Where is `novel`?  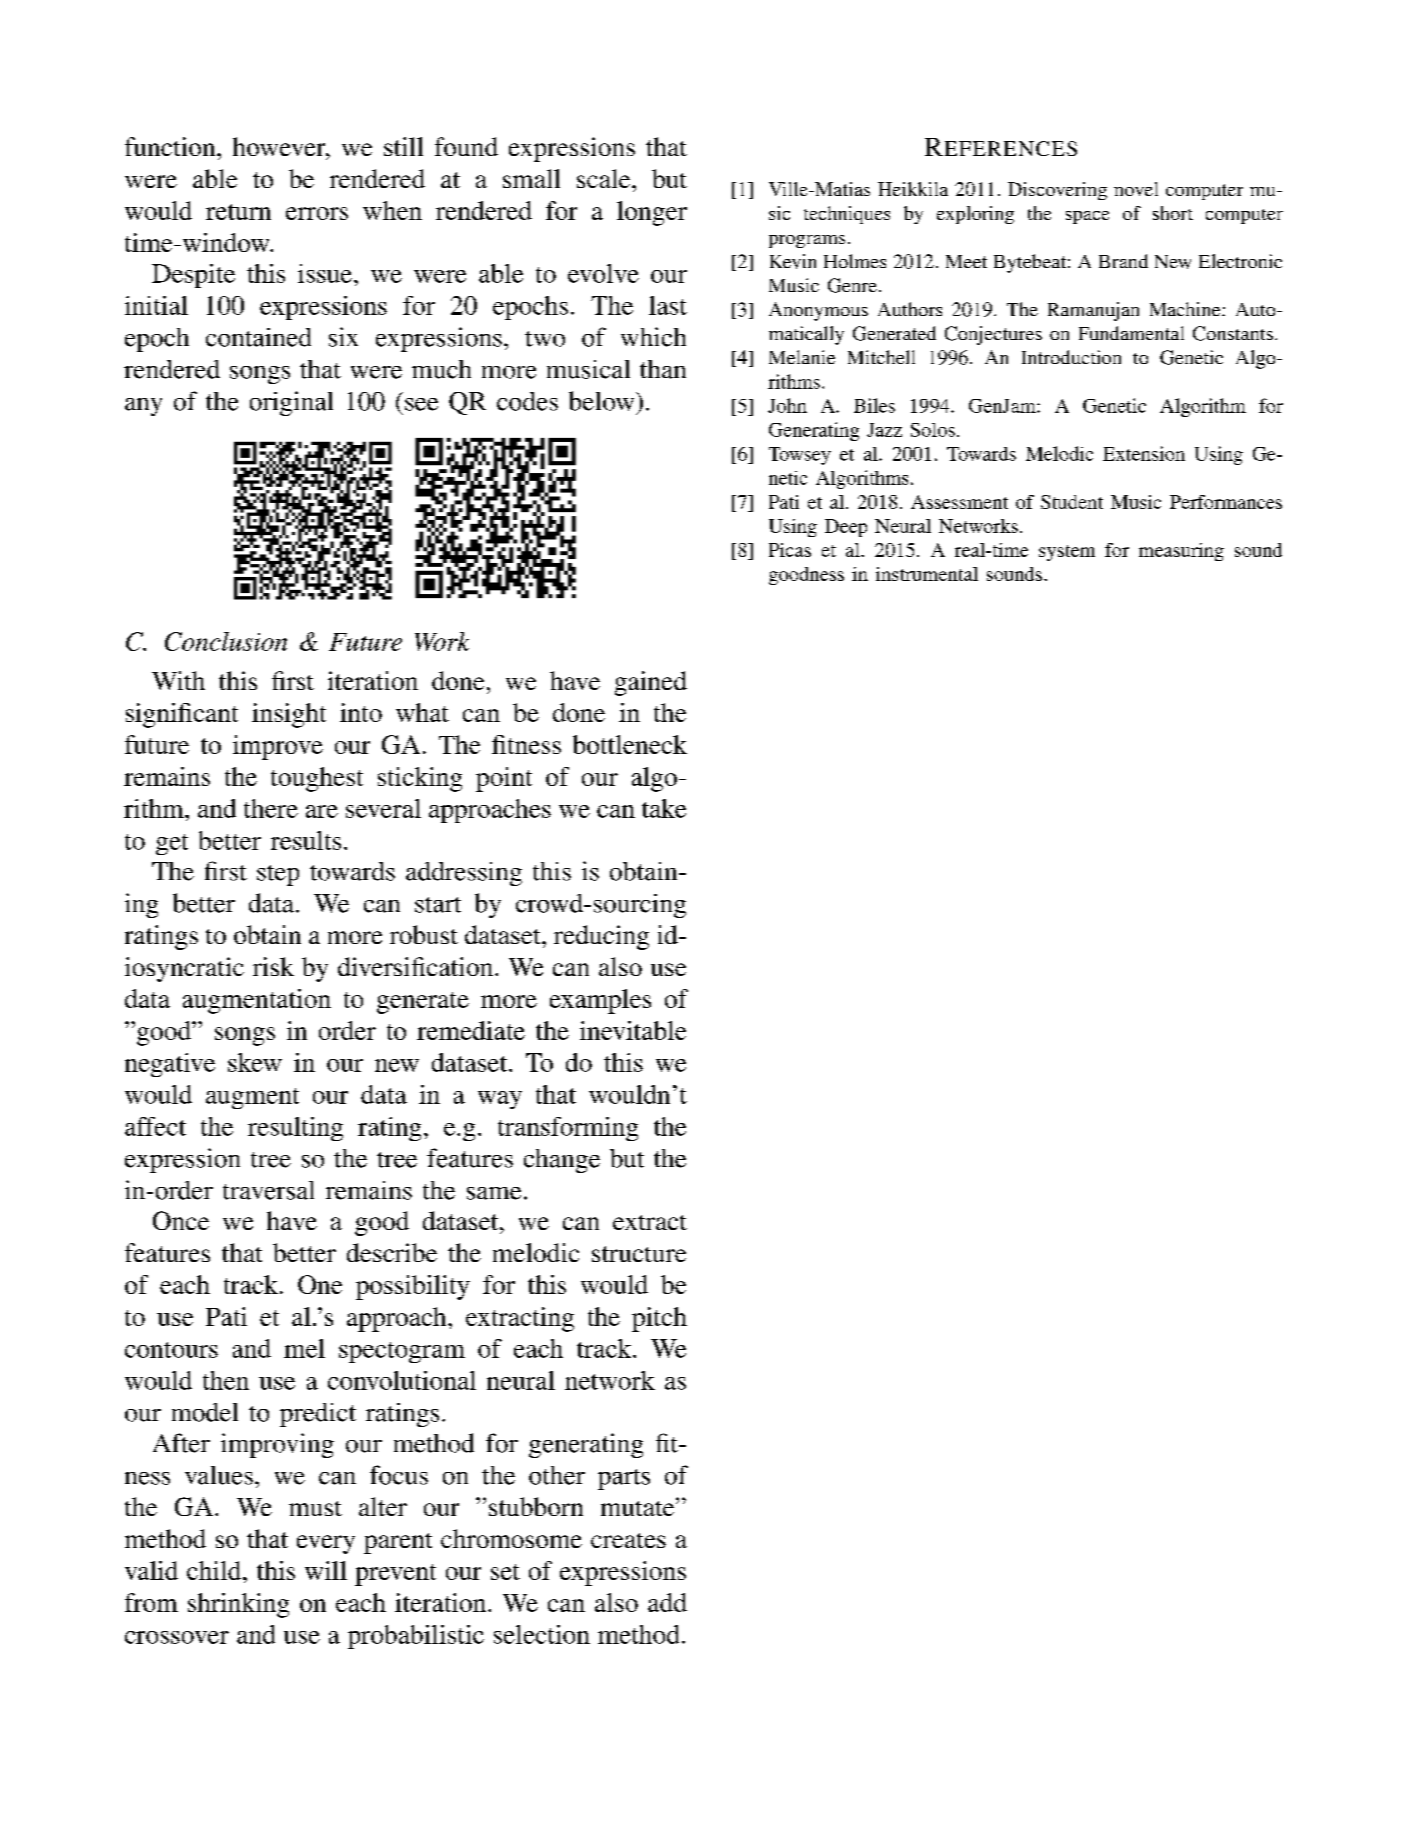 novel is located at coordinates (1136, 189).
